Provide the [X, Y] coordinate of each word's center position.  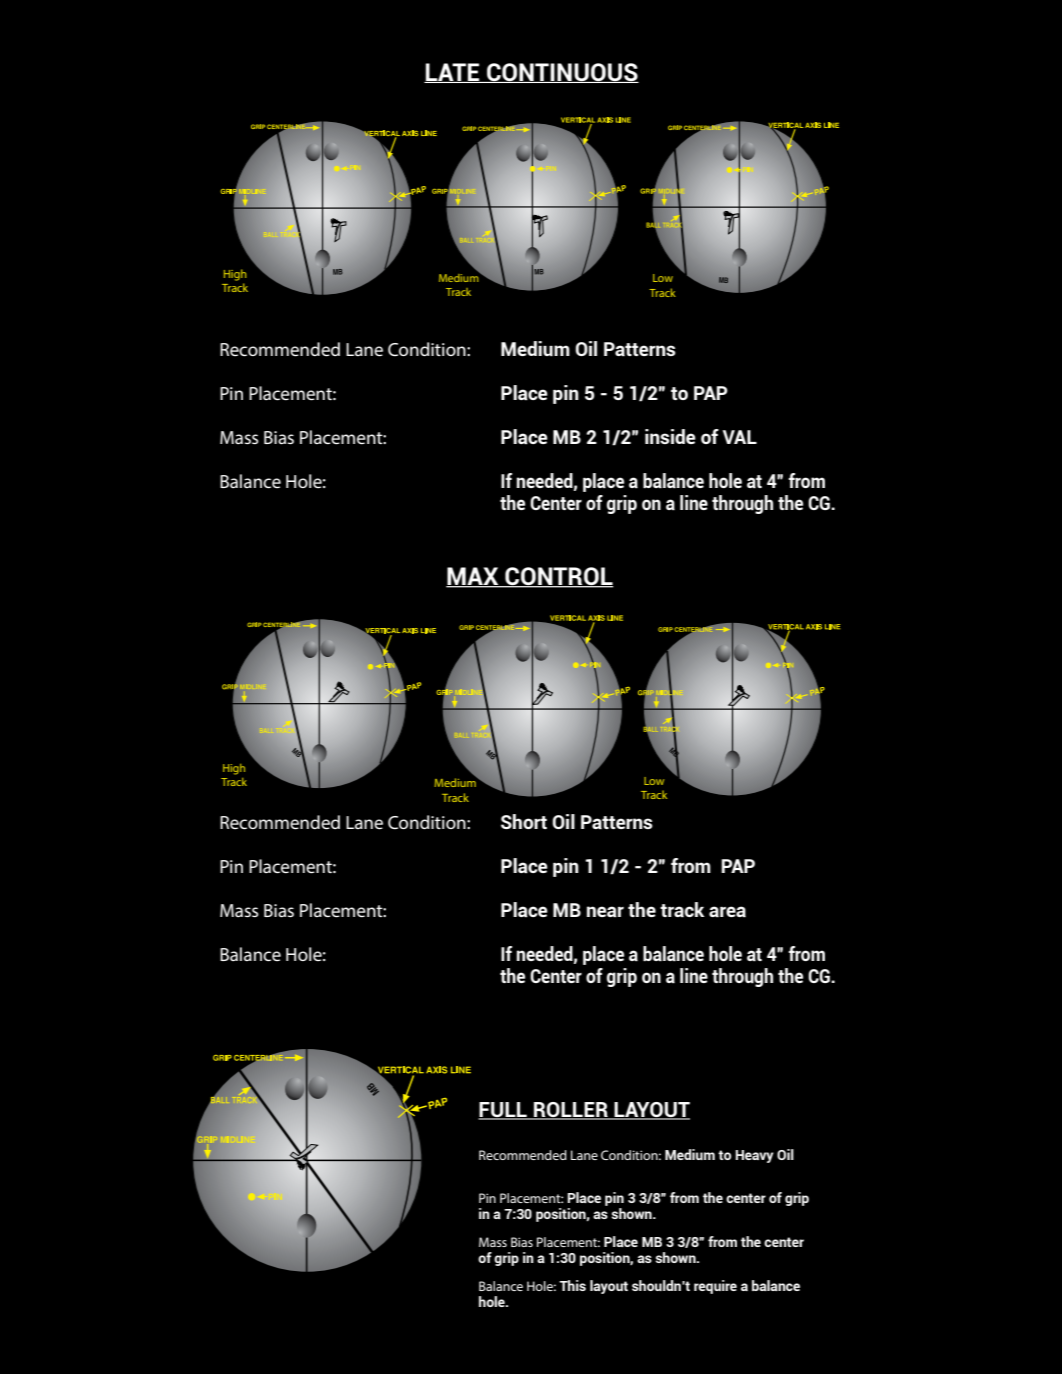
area [727, 911]
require [715, 1287]
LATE [453, 73]
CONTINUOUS [562, 73]
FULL [503, 1111]
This [572, 1285]
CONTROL [558, 577]
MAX [473, 577]
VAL [740, 437]
